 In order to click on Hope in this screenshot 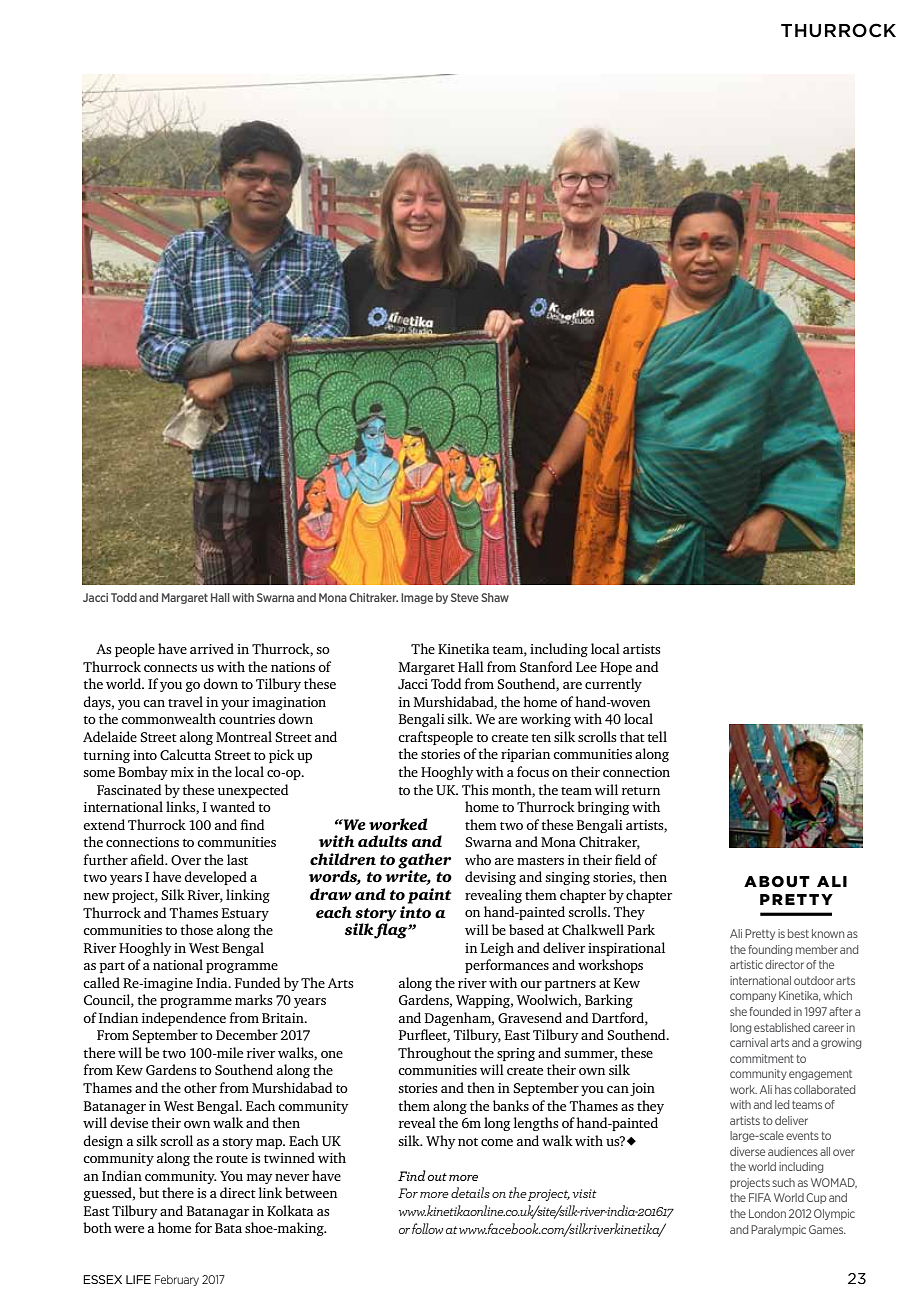, I will do `click(616, 668)`.
